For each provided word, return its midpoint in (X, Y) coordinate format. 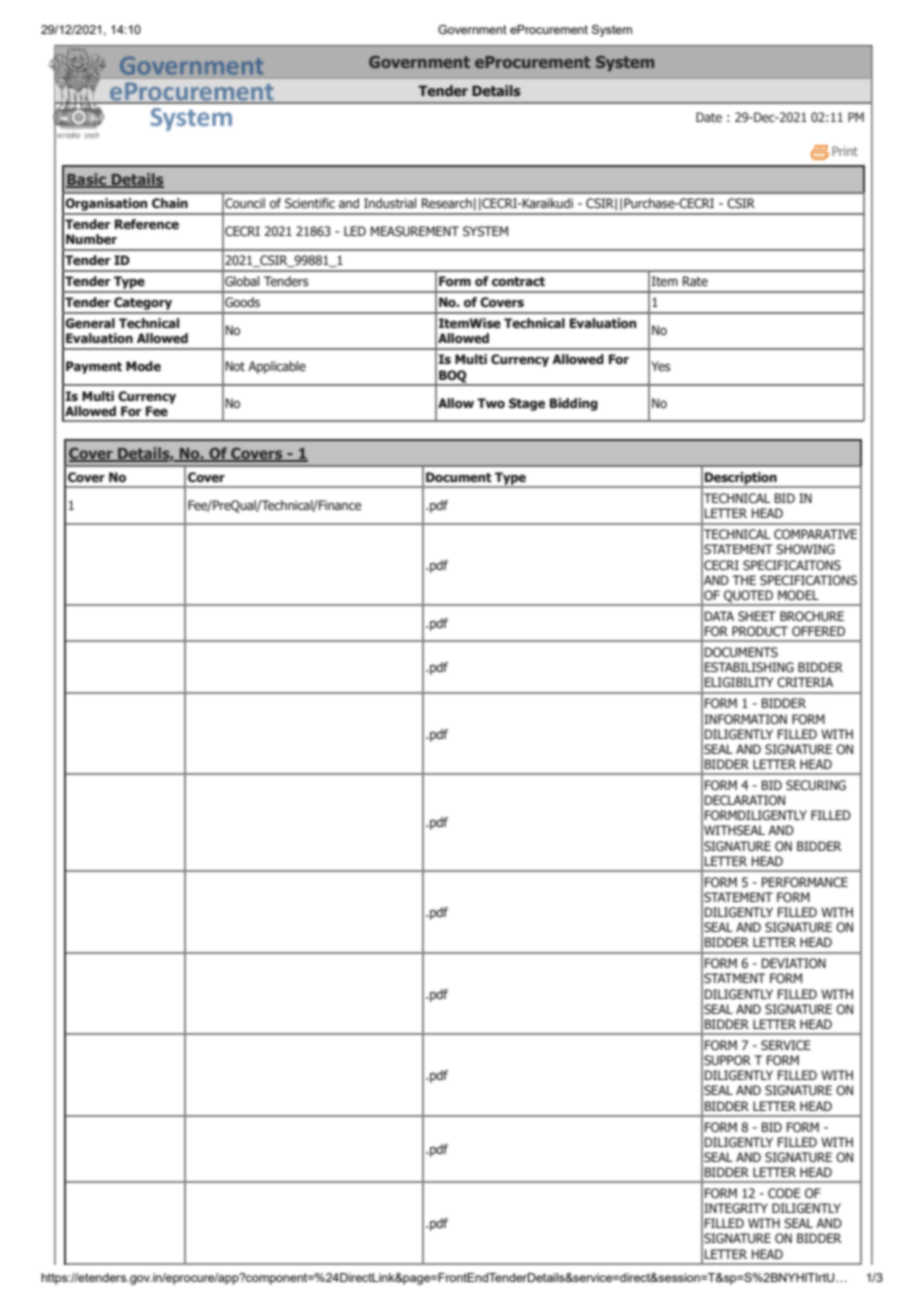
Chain (170, 203)
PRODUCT (760, 631)
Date (709, 117)
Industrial (390, 203)
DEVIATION (794, 963)
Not (235, 366)
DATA (719, 616)
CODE (784, 1193)
